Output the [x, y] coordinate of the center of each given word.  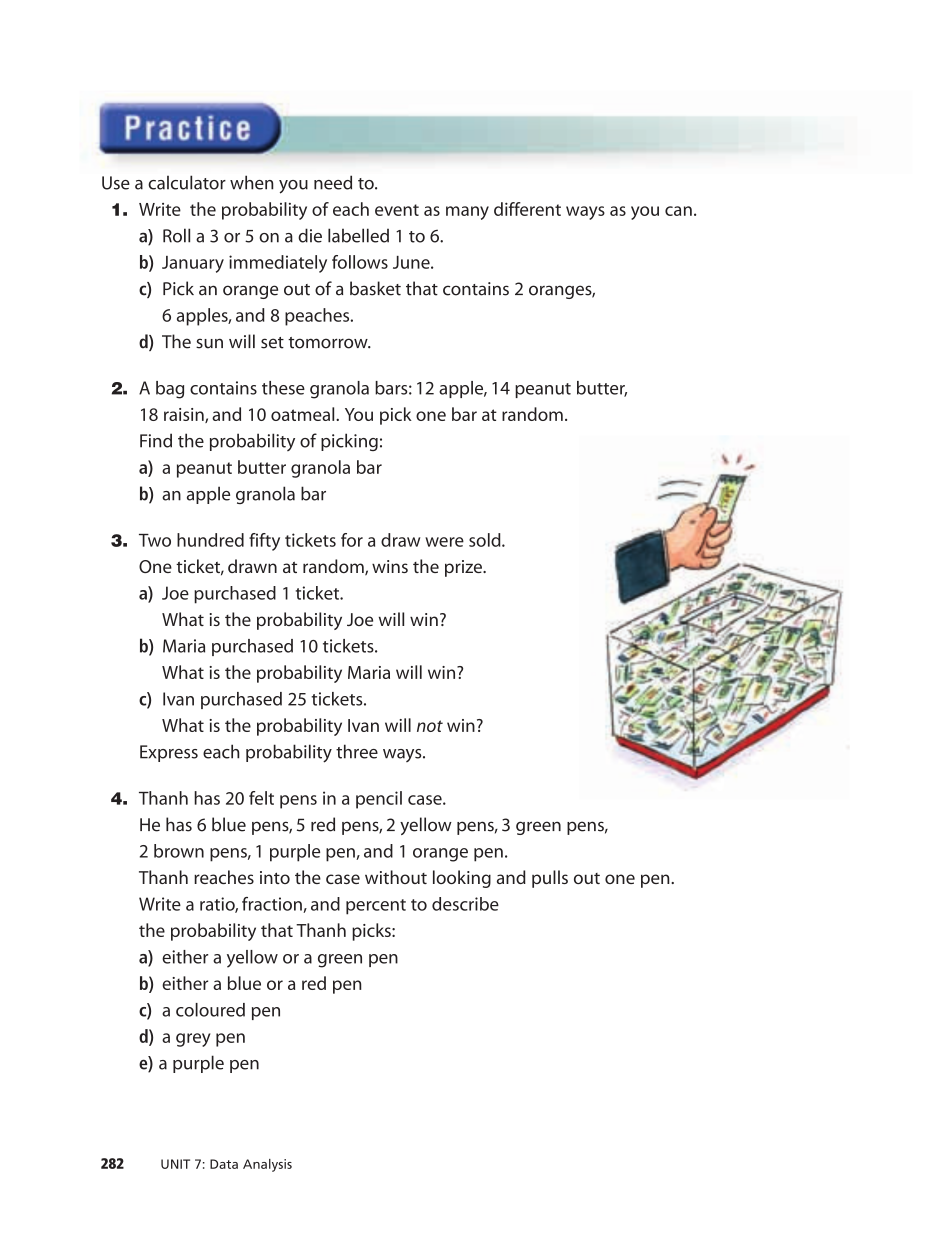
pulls [550, 879]
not [430, 726]
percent [376, 907]
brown [179, 851]
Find [156, 440]
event [397, 210]
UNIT [175, 1164]
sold [486, 540]
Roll [176, 235]
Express [169, 753]
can [678, 211]
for [352, 540]
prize [464, 568]
